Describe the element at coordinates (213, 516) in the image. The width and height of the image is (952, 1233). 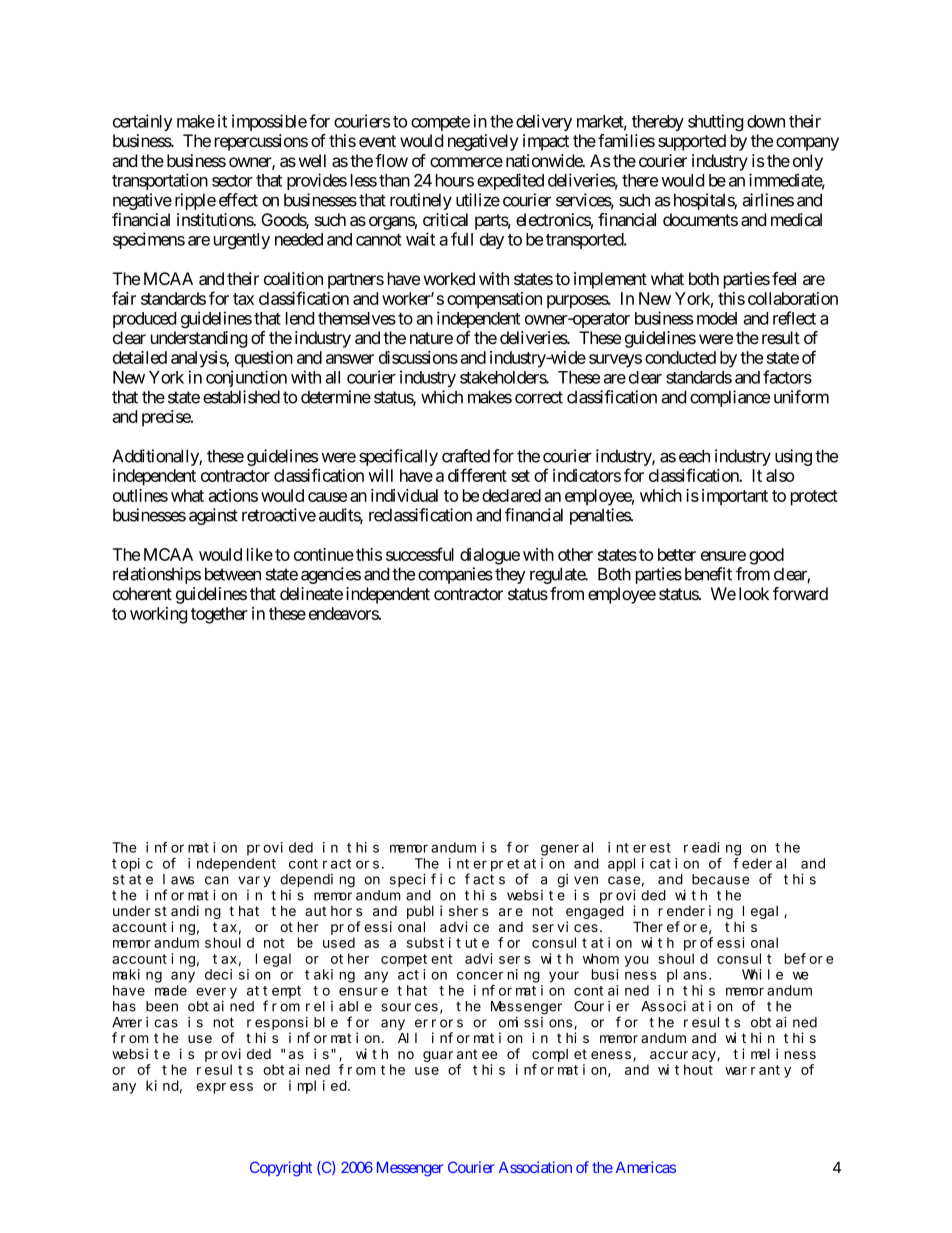
I see `against` at that location.
